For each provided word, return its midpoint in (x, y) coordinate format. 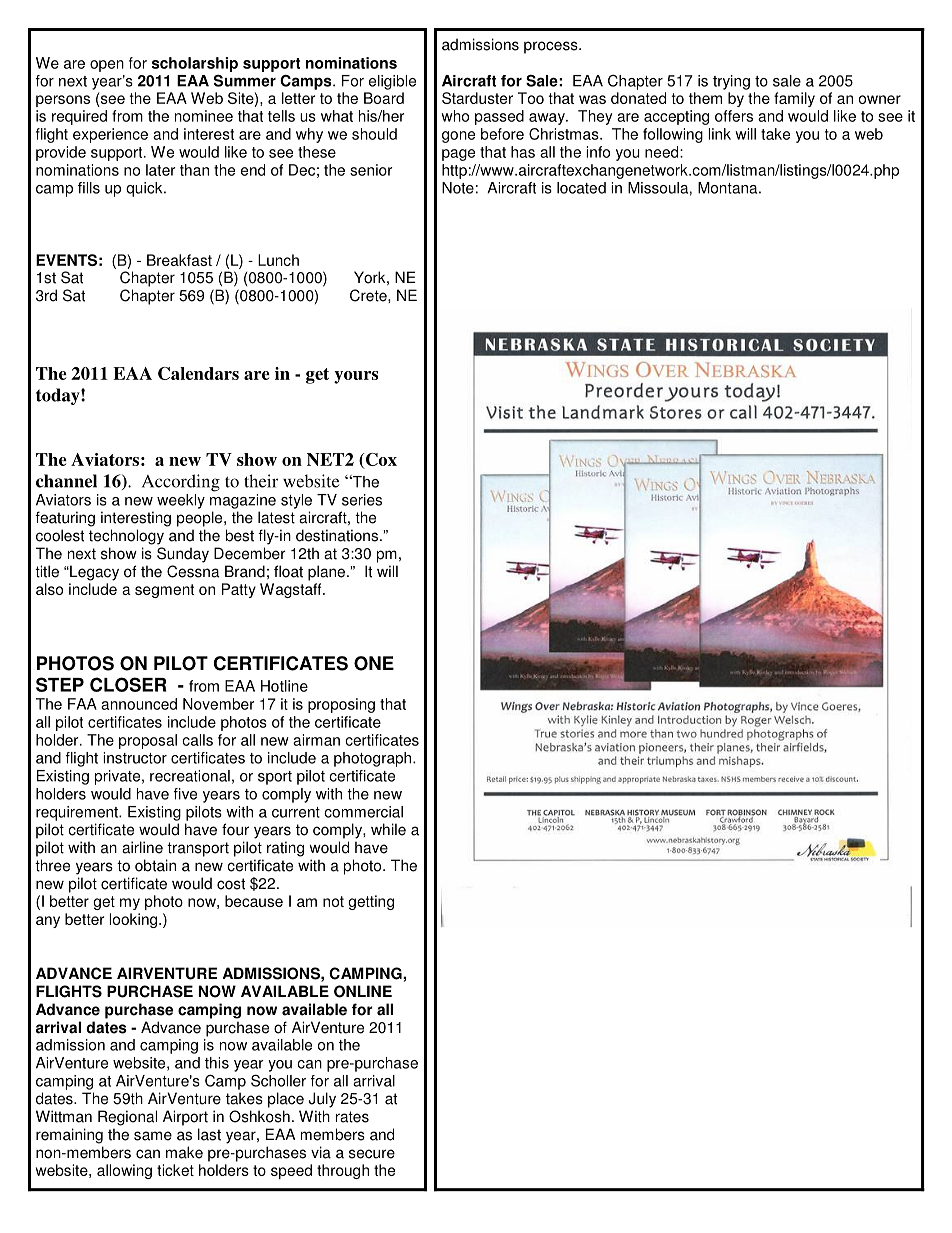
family (794, 99)
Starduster (477, 98)
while (388, 829)
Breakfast (179, 260)
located (581, 188)
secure (372, 1154)
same (153, 1136)
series (362, 500)
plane (328, 573)
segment (164, 591)
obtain (155, 865)
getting (371, 902)
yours (356, 377)
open (107, 66)
